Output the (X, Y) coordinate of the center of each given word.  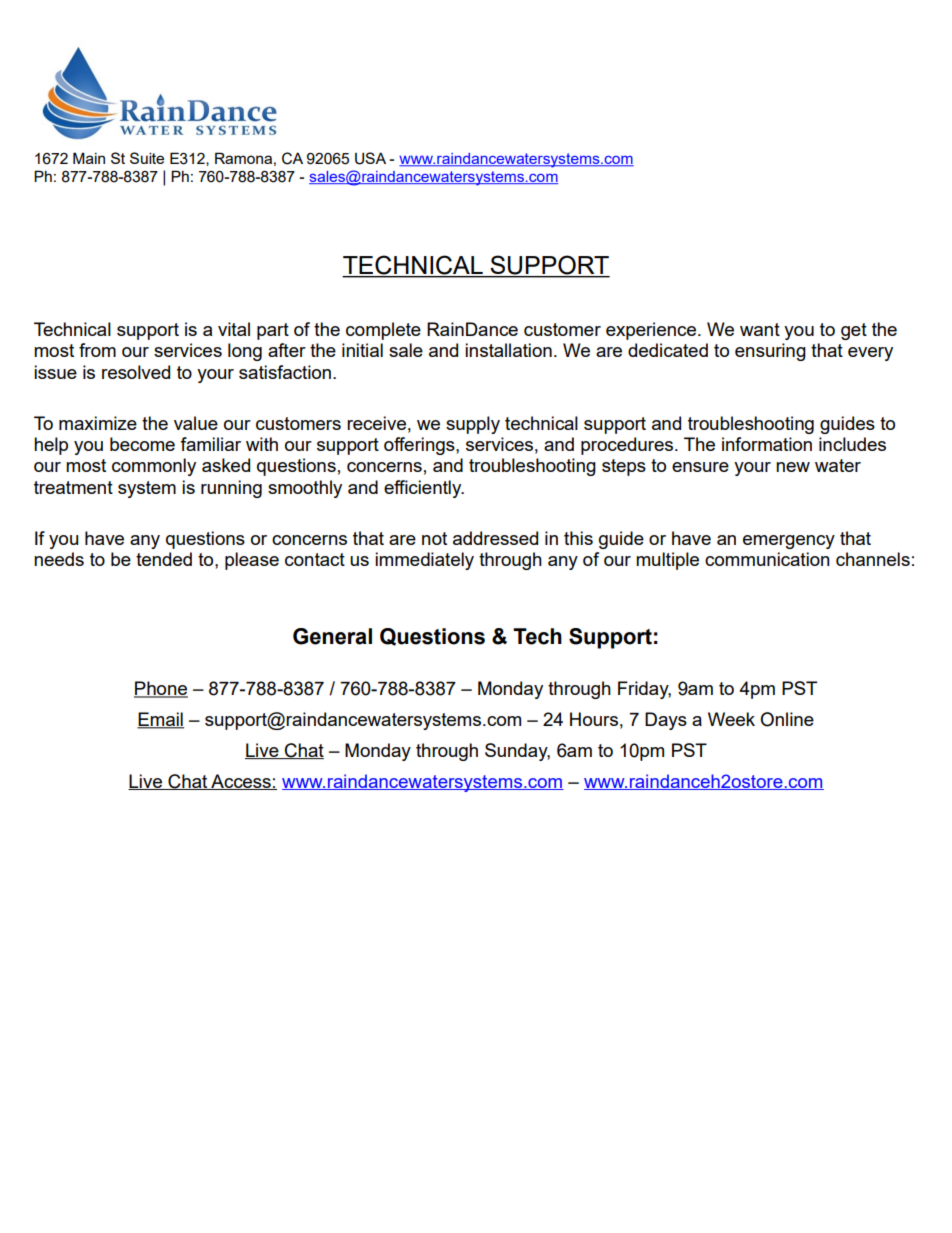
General (332, 636)
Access (241, 782)
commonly (154, 467)
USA (370, 158)
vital (234, 329)
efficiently (424, 489)
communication (767, 559)
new (793, 467)
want (760, 329)
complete (383, 331)
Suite (147, 158)
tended (164, 559)
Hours (594, 719)
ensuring (770, 352)
